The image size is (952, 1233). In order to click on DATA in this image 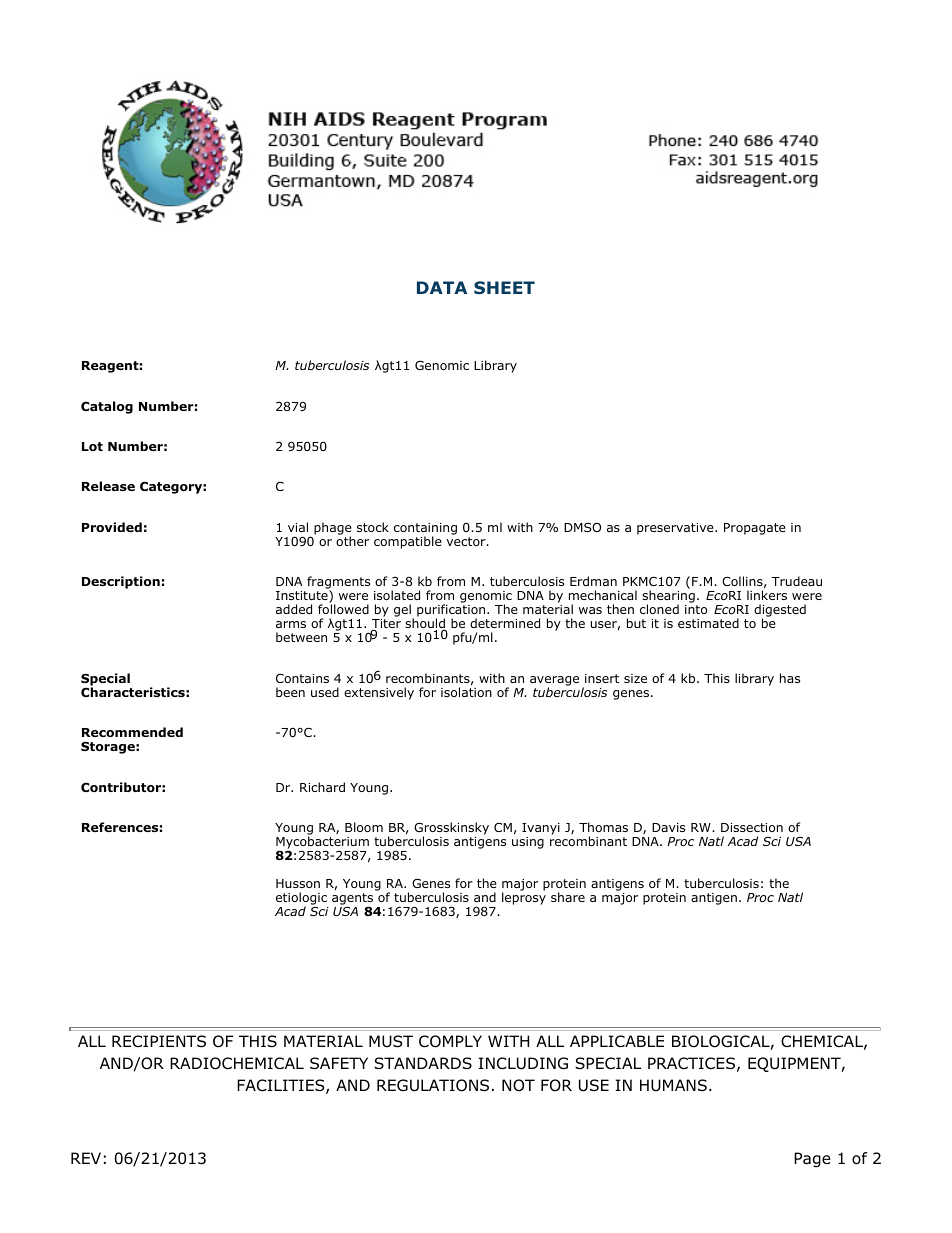, I will do `click(442, 287)`.
